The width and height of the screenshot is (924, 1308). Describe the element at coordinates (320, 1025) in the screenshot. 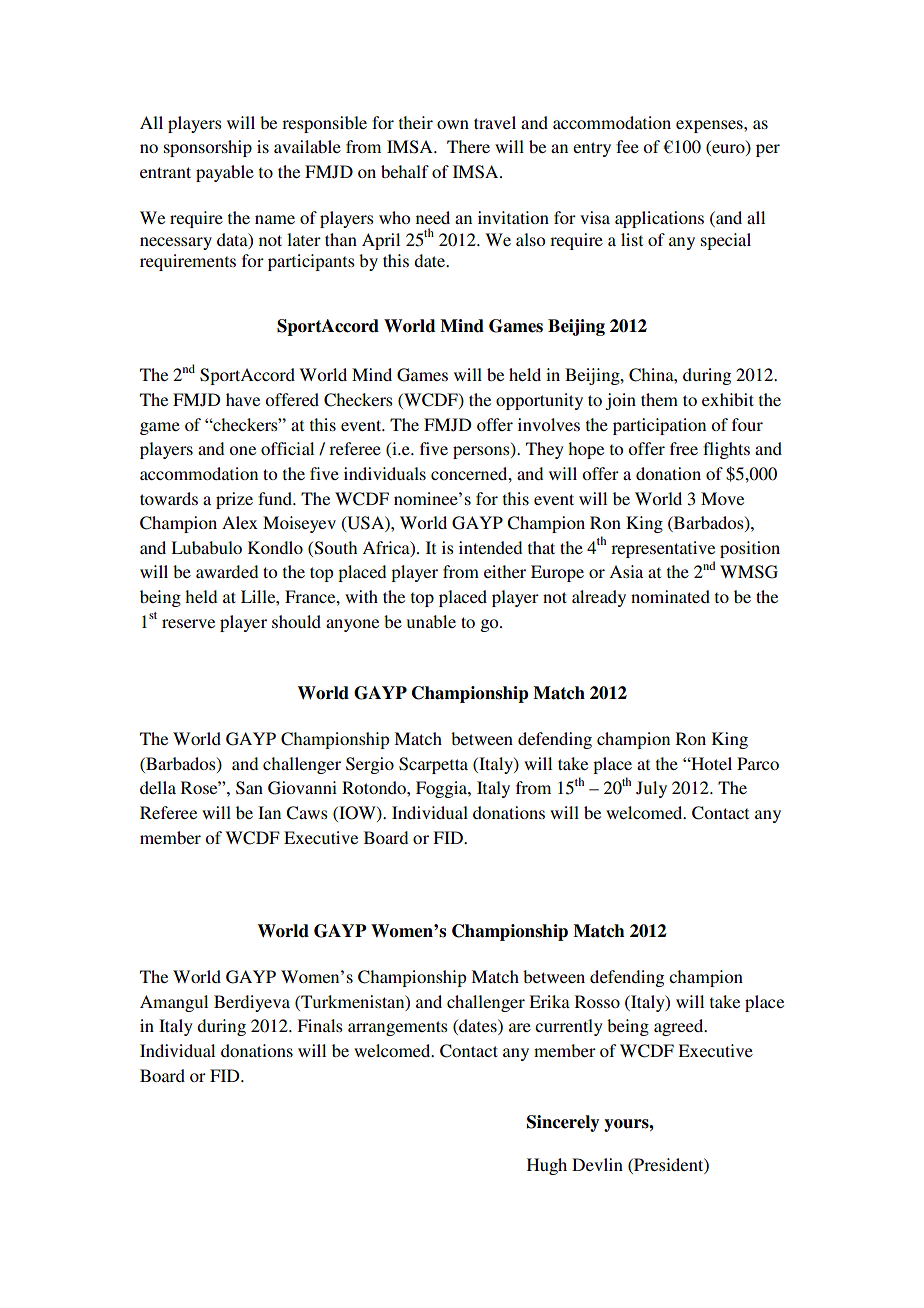

I see `Finals` at that location.
